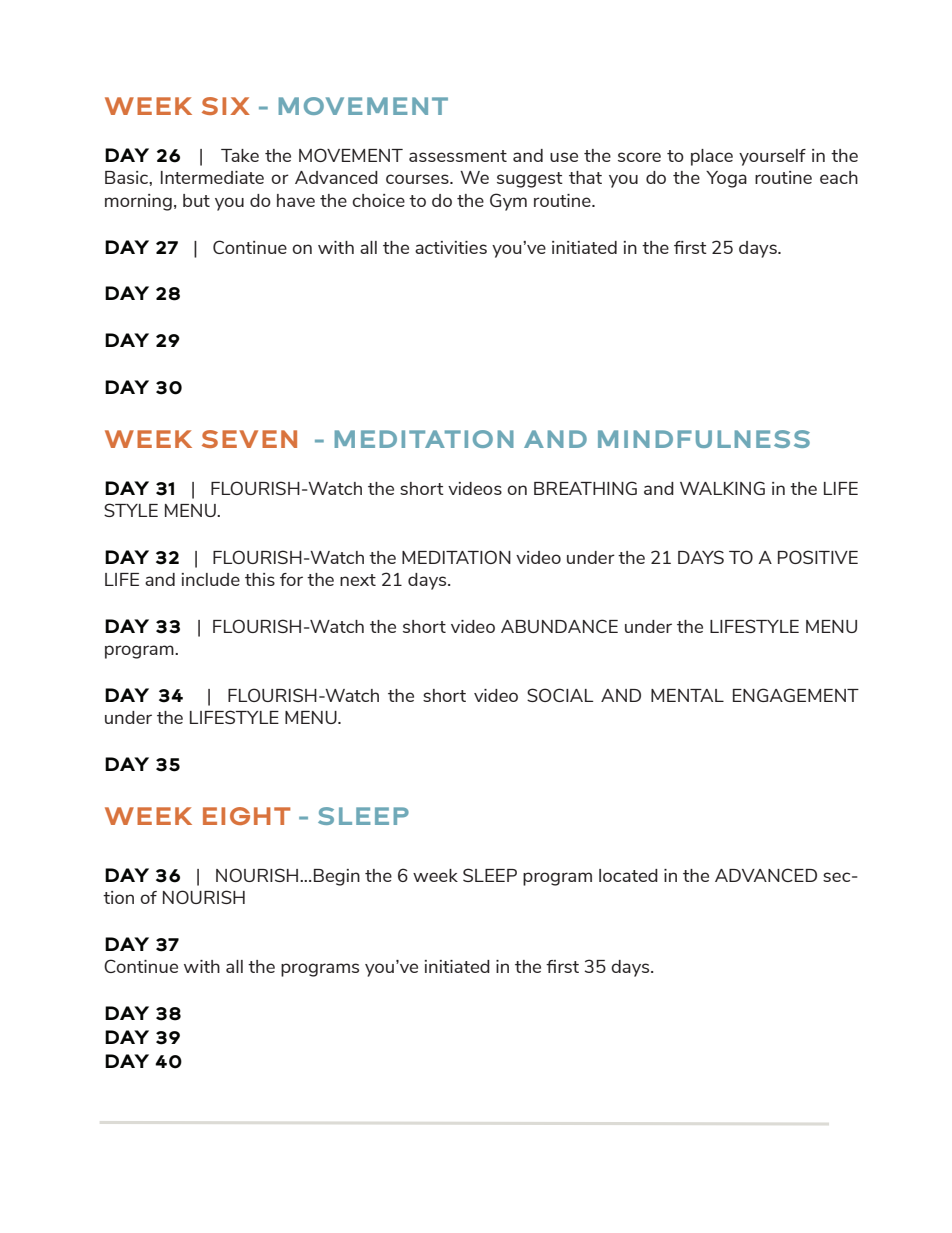  Describe the element at coordinates (458, 156) in the page. I see `assessment` at that location.
